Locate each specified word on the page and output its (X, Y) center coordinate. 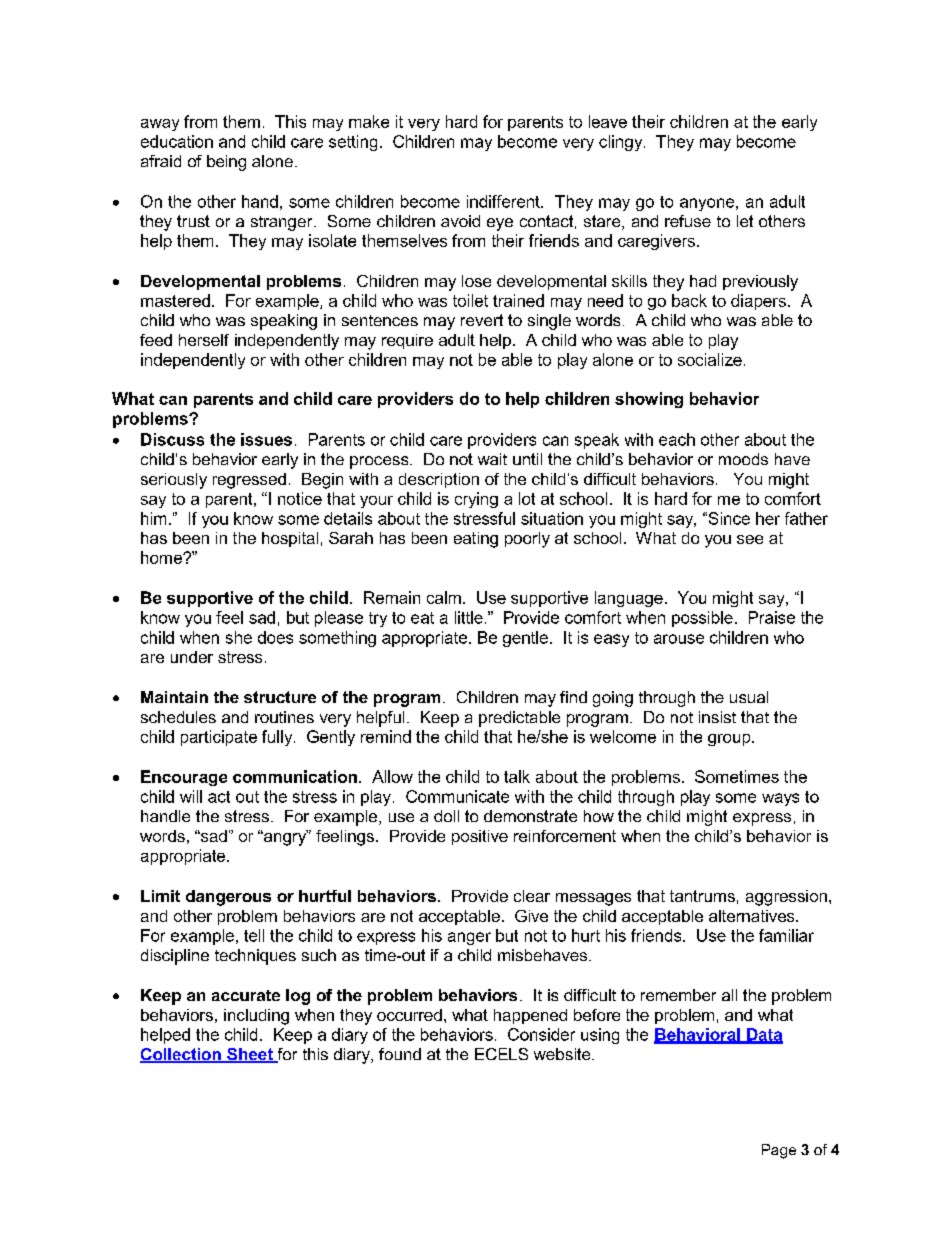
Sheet (250, 1055)
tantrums (702, 896)
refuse (688, 221)
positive (480, 837)
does (275, 637)
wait (492, 459)
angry (285, 838)
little (469, 617)
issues (266, 439)
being (226, 163)
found (400, 1054)
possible (702, 619)
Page (779, 1151)
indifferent (504, 201)
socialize (710, 359)
